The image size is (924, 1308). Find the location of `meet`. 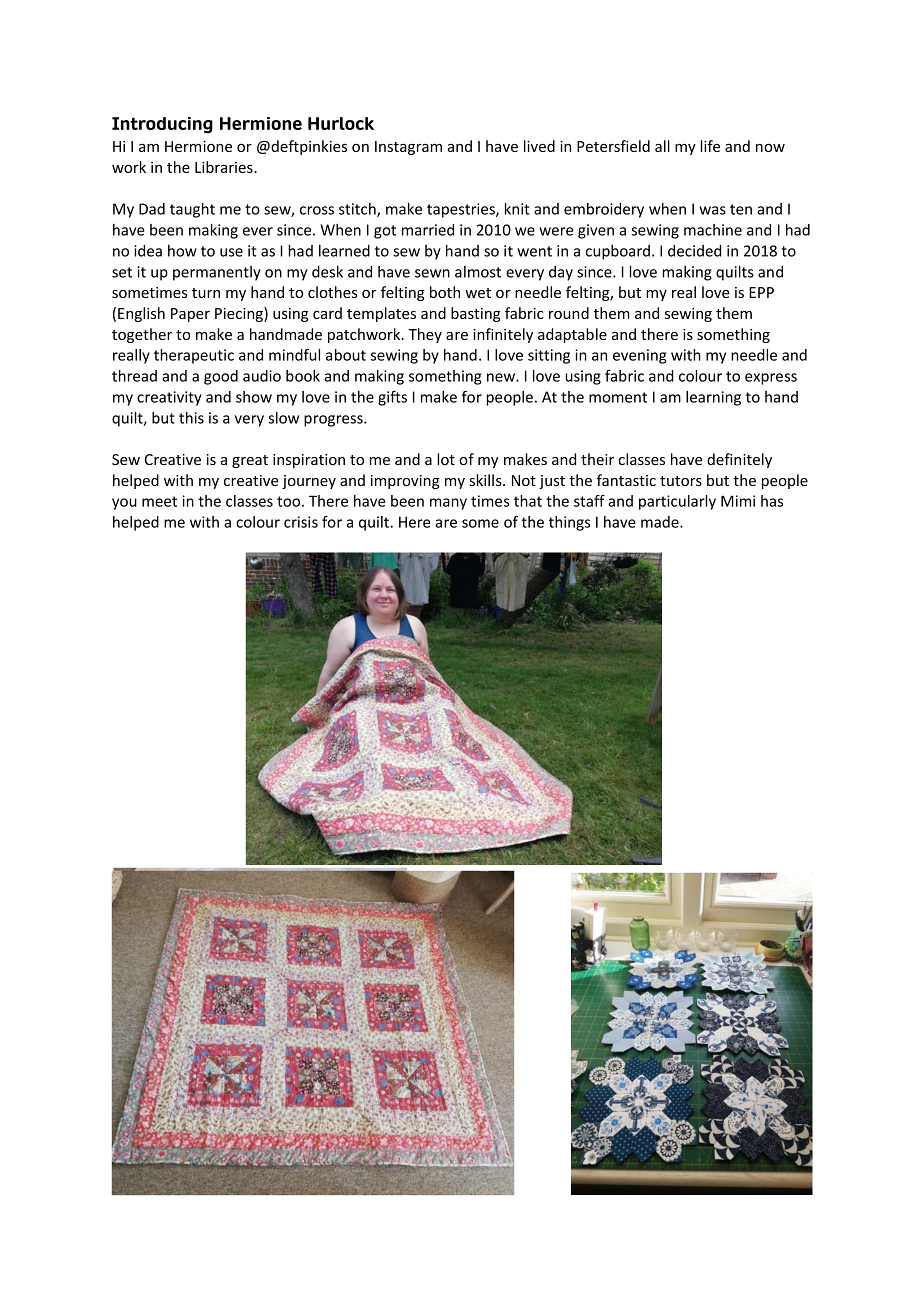

meet is located at coordinates (159, 501).
